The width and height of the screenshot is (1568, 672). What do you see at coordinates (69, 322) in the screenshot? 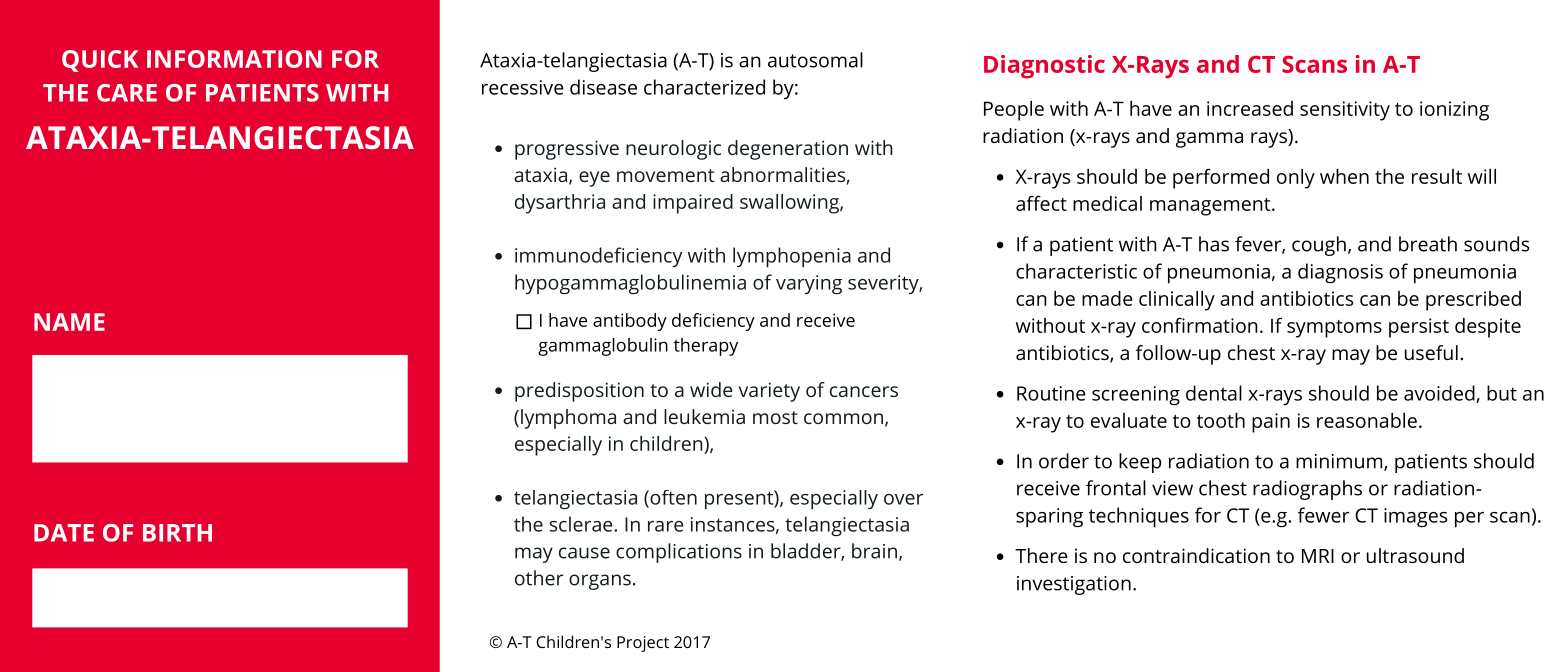
I see `NAME` at bounding box center [69, 322].
